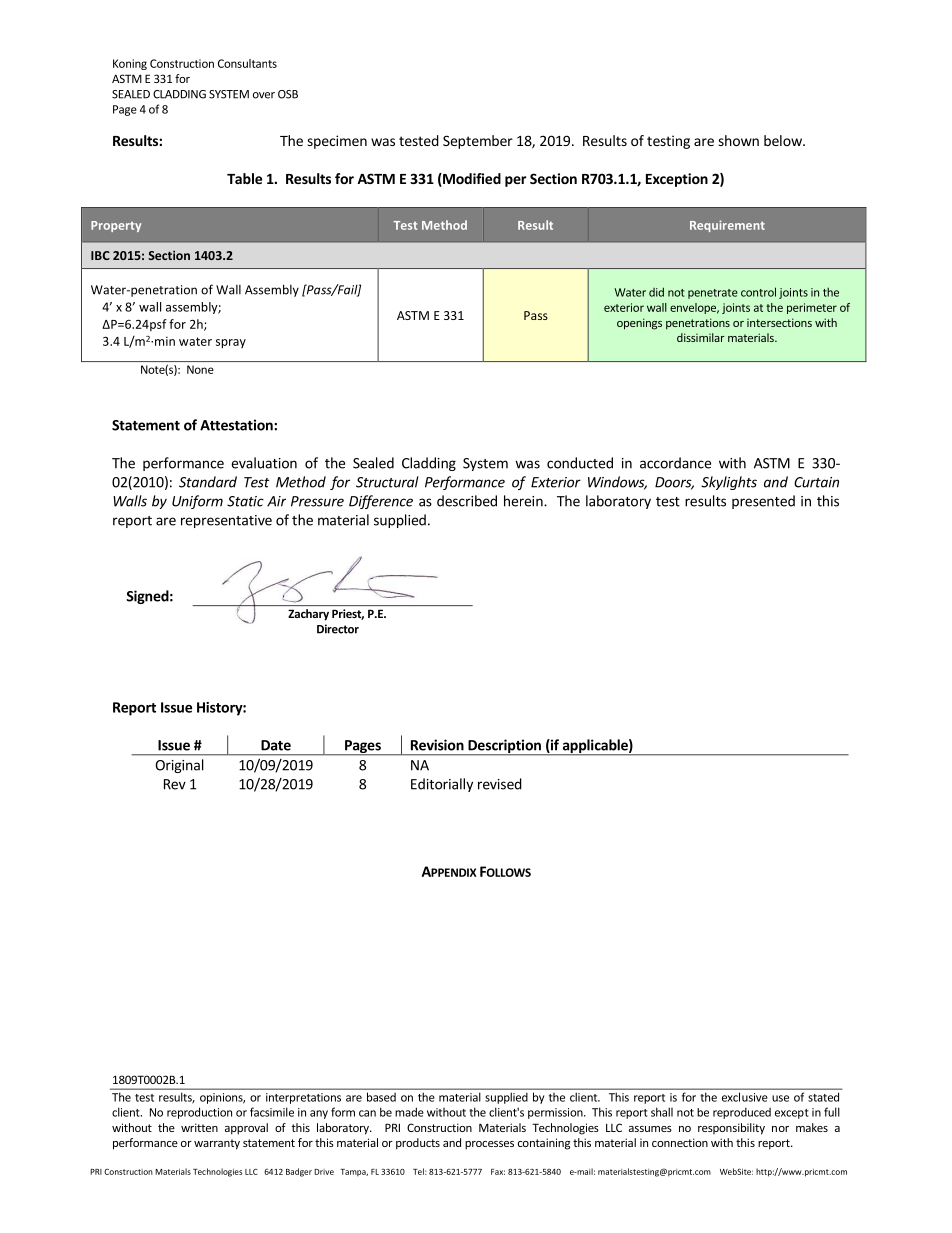 The width and height of the screenshot is (952, 1233). Describe the element at coordinates (738, 140) in the screenshot. I see `shown` at that location.
